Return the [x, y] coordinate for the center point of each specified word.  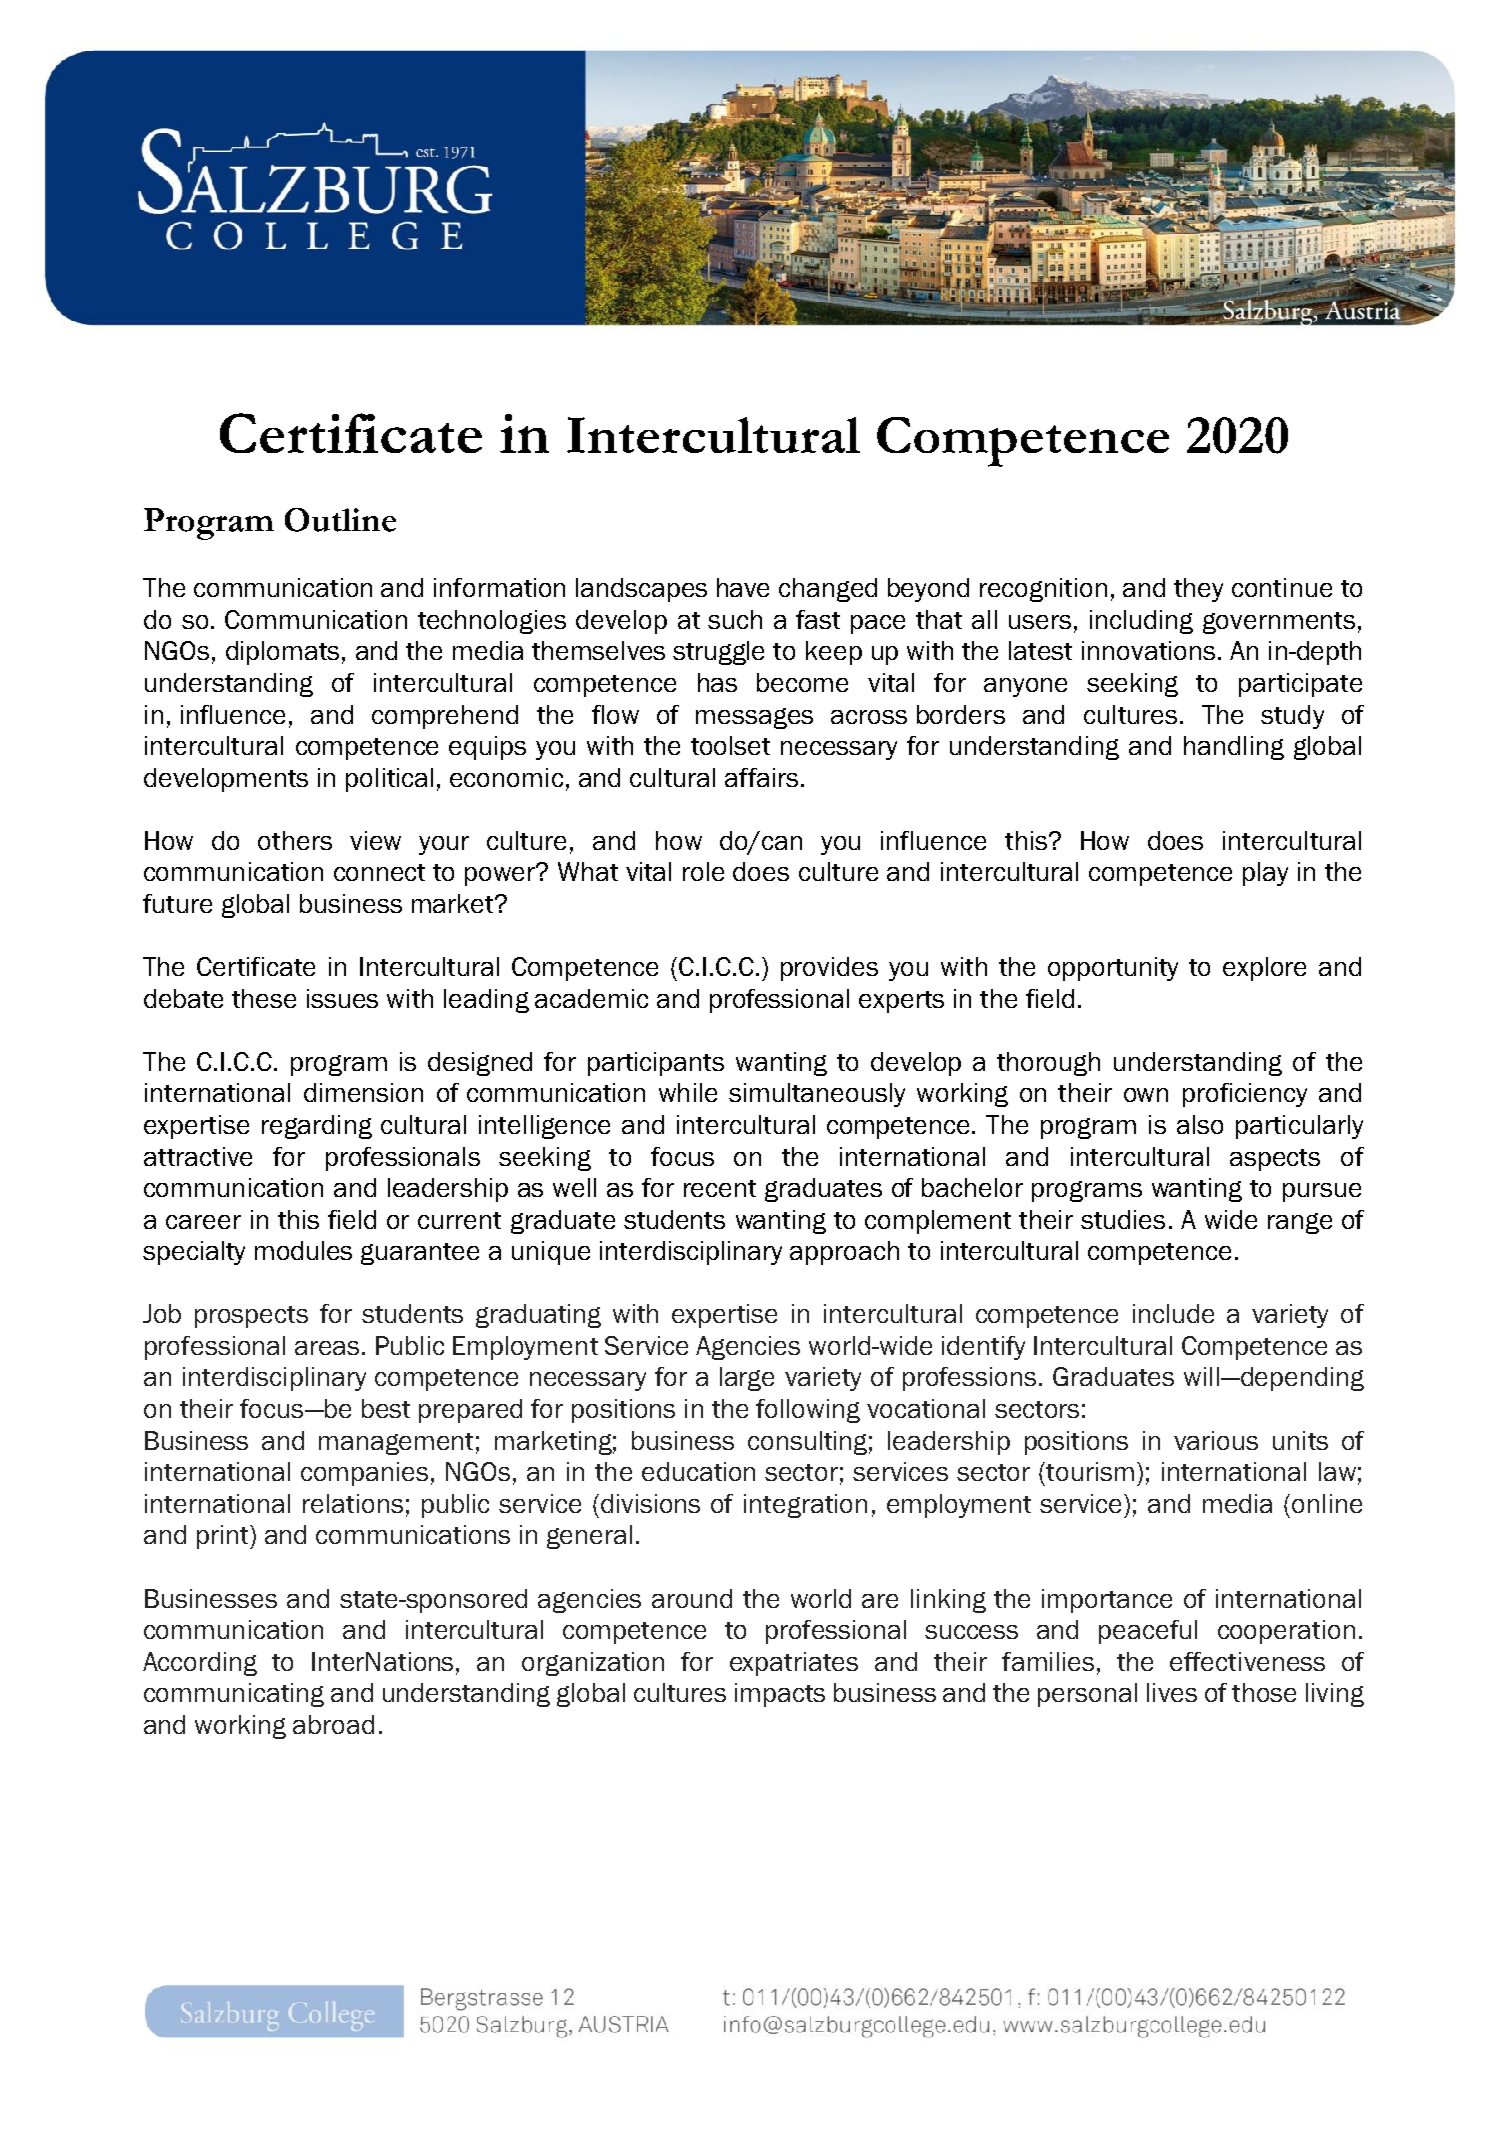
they [1198, 590]
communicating [234, 1695]
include [1173, 1313]
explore [1264, 969]
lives [1172, 1692]
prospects [251, 1317]
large [747, 1379]
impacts [780, 1695]
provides [829, 969]
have [743, 587]
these [264, 998]
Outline [340, 520]
